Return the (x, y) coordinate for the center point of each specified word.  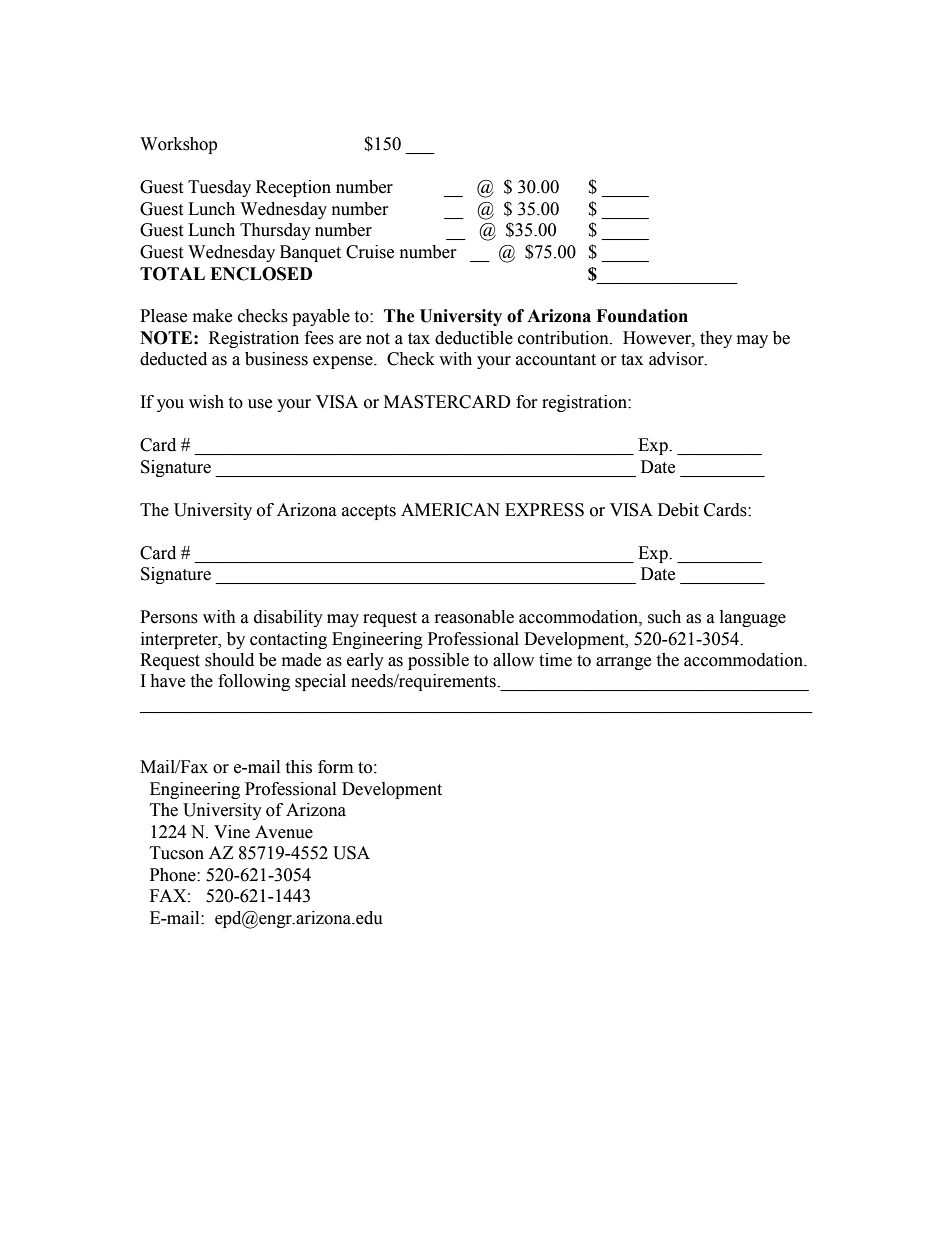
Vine (232, 832)
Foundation (642, 316)
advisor (677, 359)
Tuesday (219, 188)
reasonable (474, 617)
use (260, 404)
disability (288, 618)
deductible (474, 338)
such (664, 617)
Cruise (370, 252)
